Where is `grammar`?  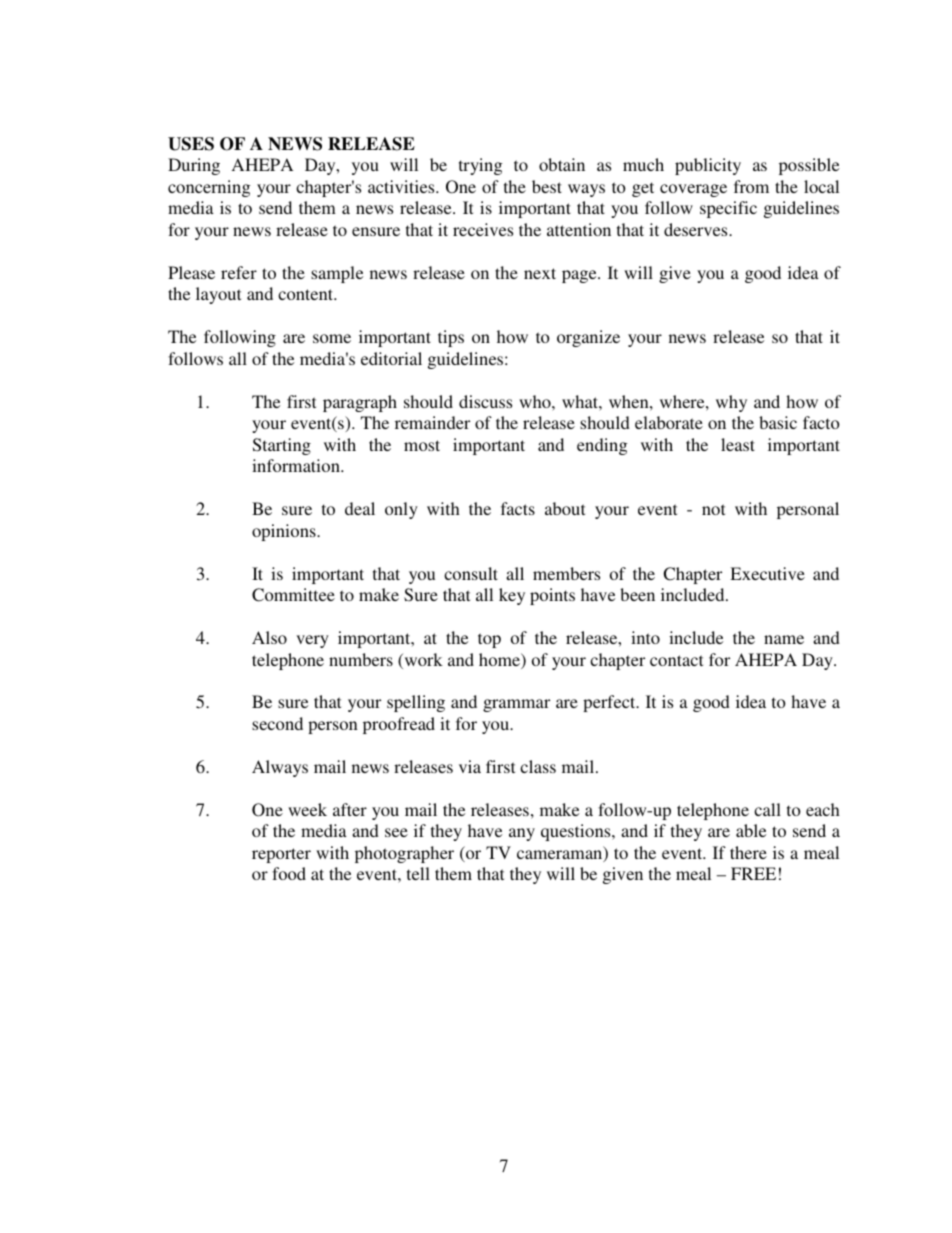
grammar is located at coordinates (516, 705).
